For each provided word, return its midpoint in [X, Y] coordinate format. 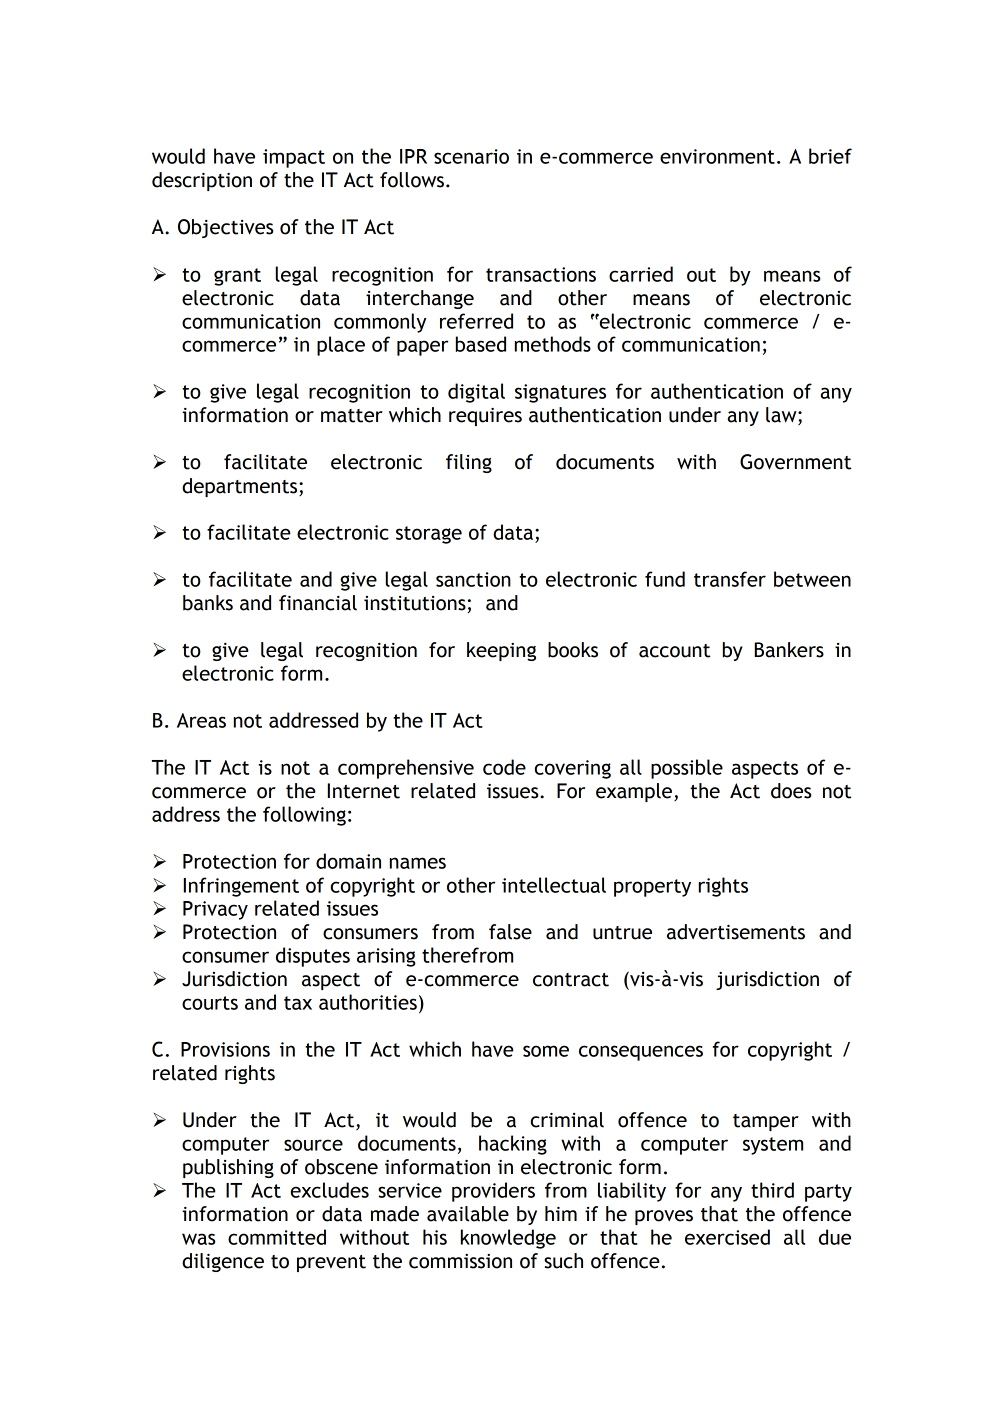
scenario [471, 156]
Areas [201, 720]
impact [294, 158]
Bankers [789, 650]
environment [717, 156]
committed [277, 1237]
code [504, 767]
